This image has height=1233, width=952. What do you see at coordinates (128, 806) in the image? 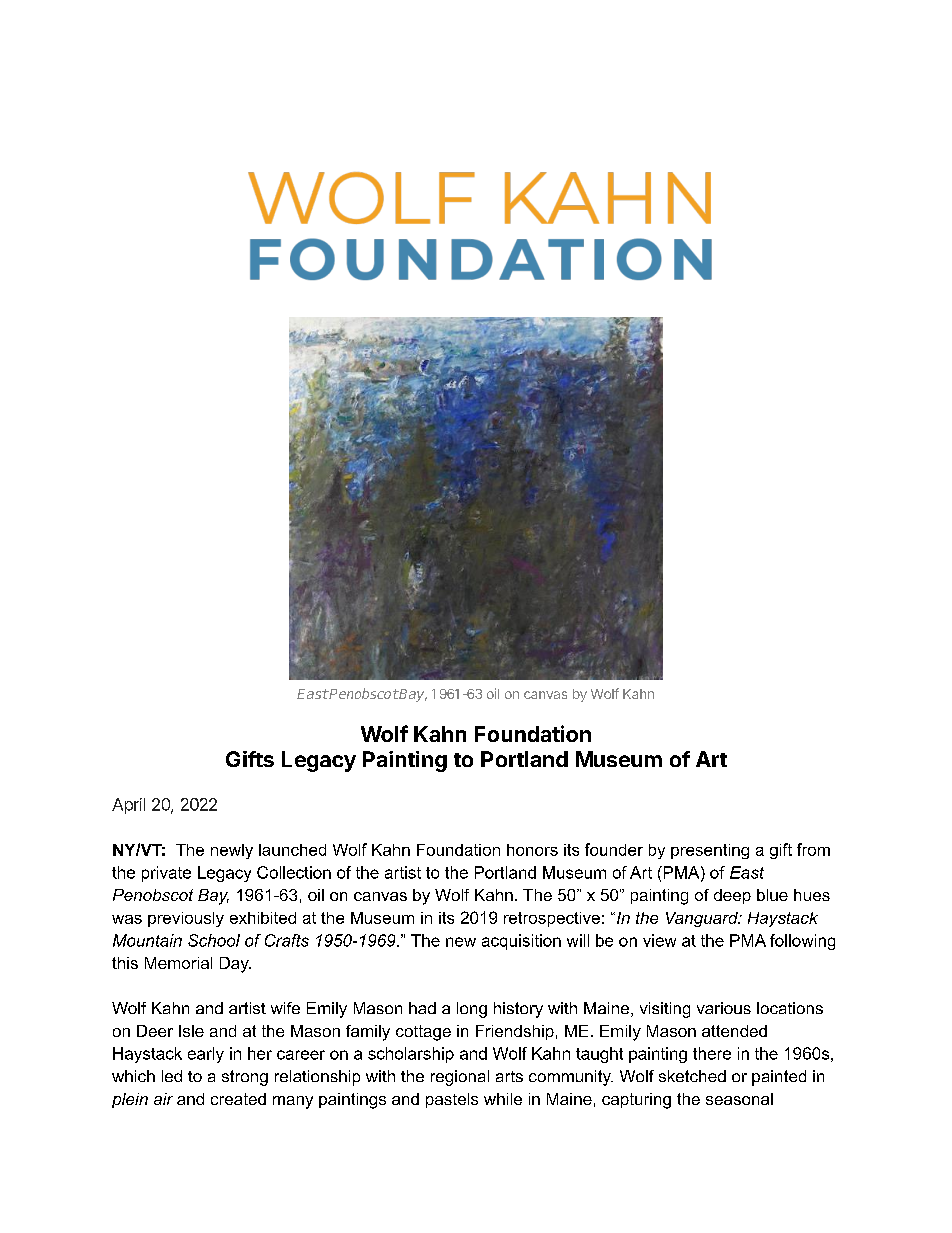
I see `April` at bounding box center [128, 806].
